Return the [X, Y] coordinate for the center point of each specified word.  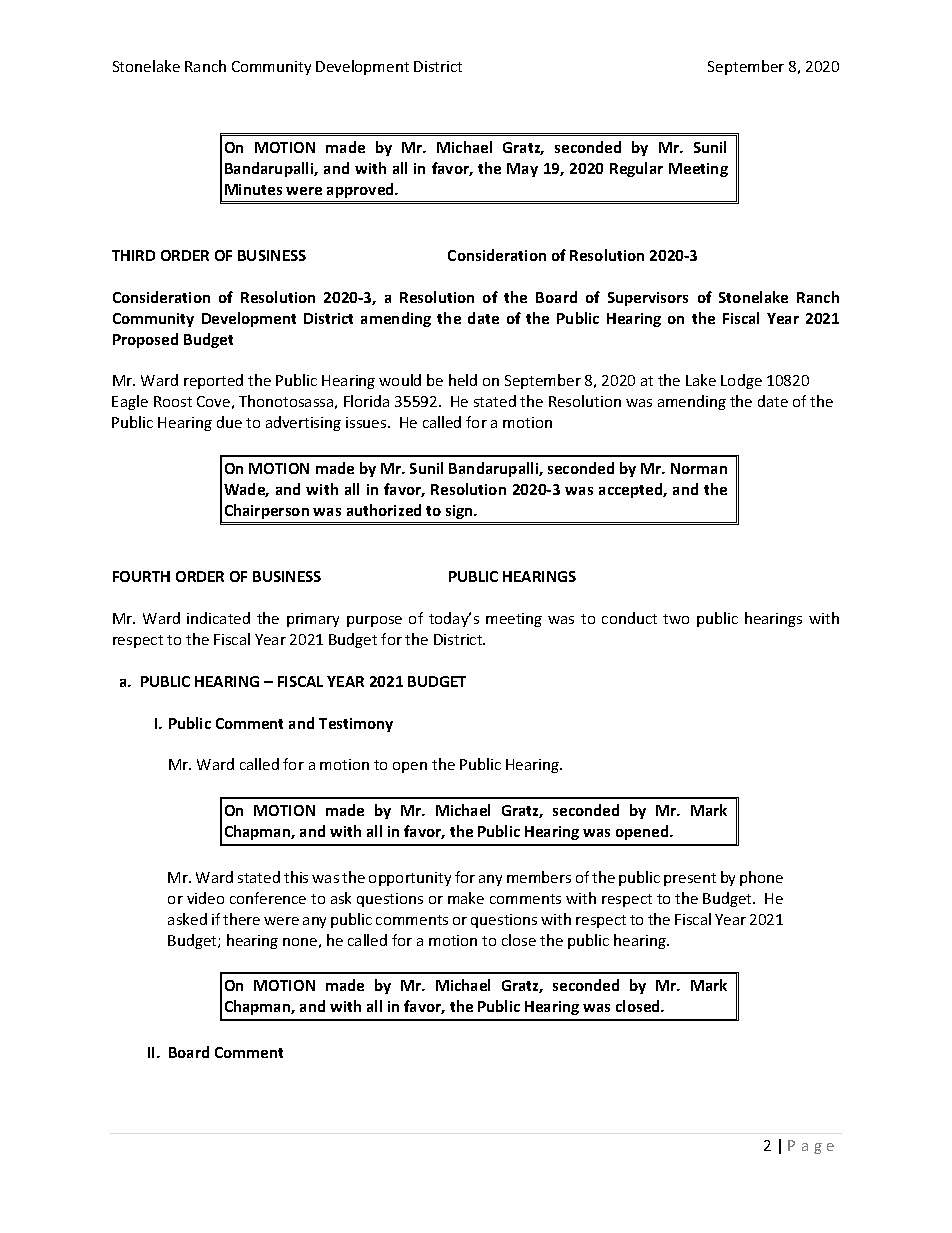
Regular [636, 169]
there [241, 919]
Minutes [253, 189]
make [466, 898]
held [463, 380]
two [676, 619]
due [229, 422]
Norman [699, 468]
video [205, 898]
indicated [218, 618]
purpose [374, 621]
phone [761, 878]
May [522, 170]
